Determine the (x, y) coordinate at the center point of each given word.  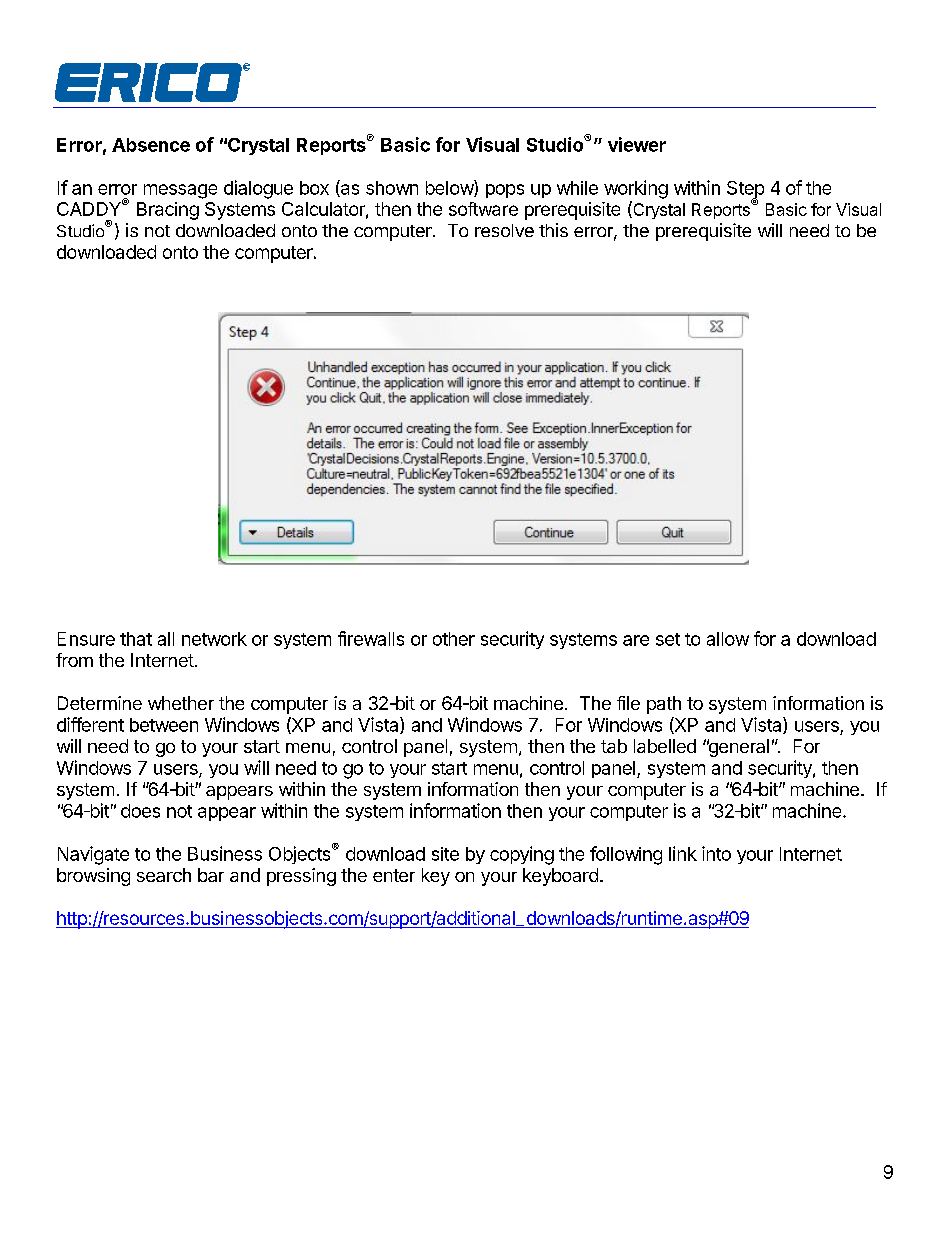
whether (181, 703)
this (553, 230)
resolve (504, 230)
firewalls (371, 638)
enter (394, 875)
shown (392, 188)
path (664, 705)
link (683, 853)
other (454, 639)
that (136, 639)
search (164, 875)
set (668, 639)
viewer (637, 144)
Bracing (168, 211)
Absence (151, 145)
